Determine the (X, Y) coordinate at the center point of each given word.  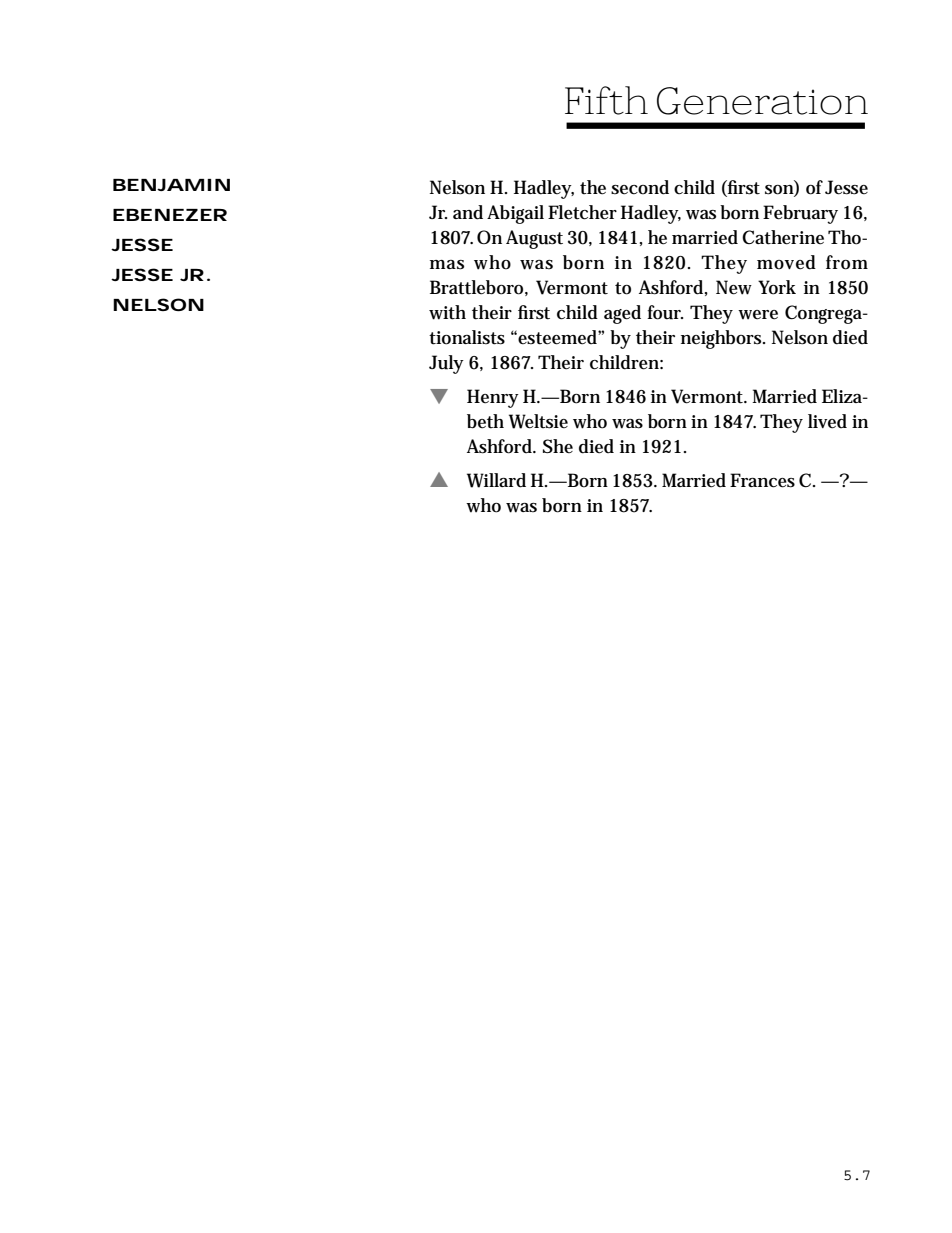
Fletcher (582, 212)
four (665, 312)
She (558, 446)
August (534, 239)
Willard (496, 480)
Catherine (783, 237)
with (447, 312)
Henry (493, 398)
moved (786, 262)
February (800, 214)
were (758, 315)
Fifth (606, 100)
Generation (762, 101)
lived (827, 421)
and (468, 212)
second (640, 187)
